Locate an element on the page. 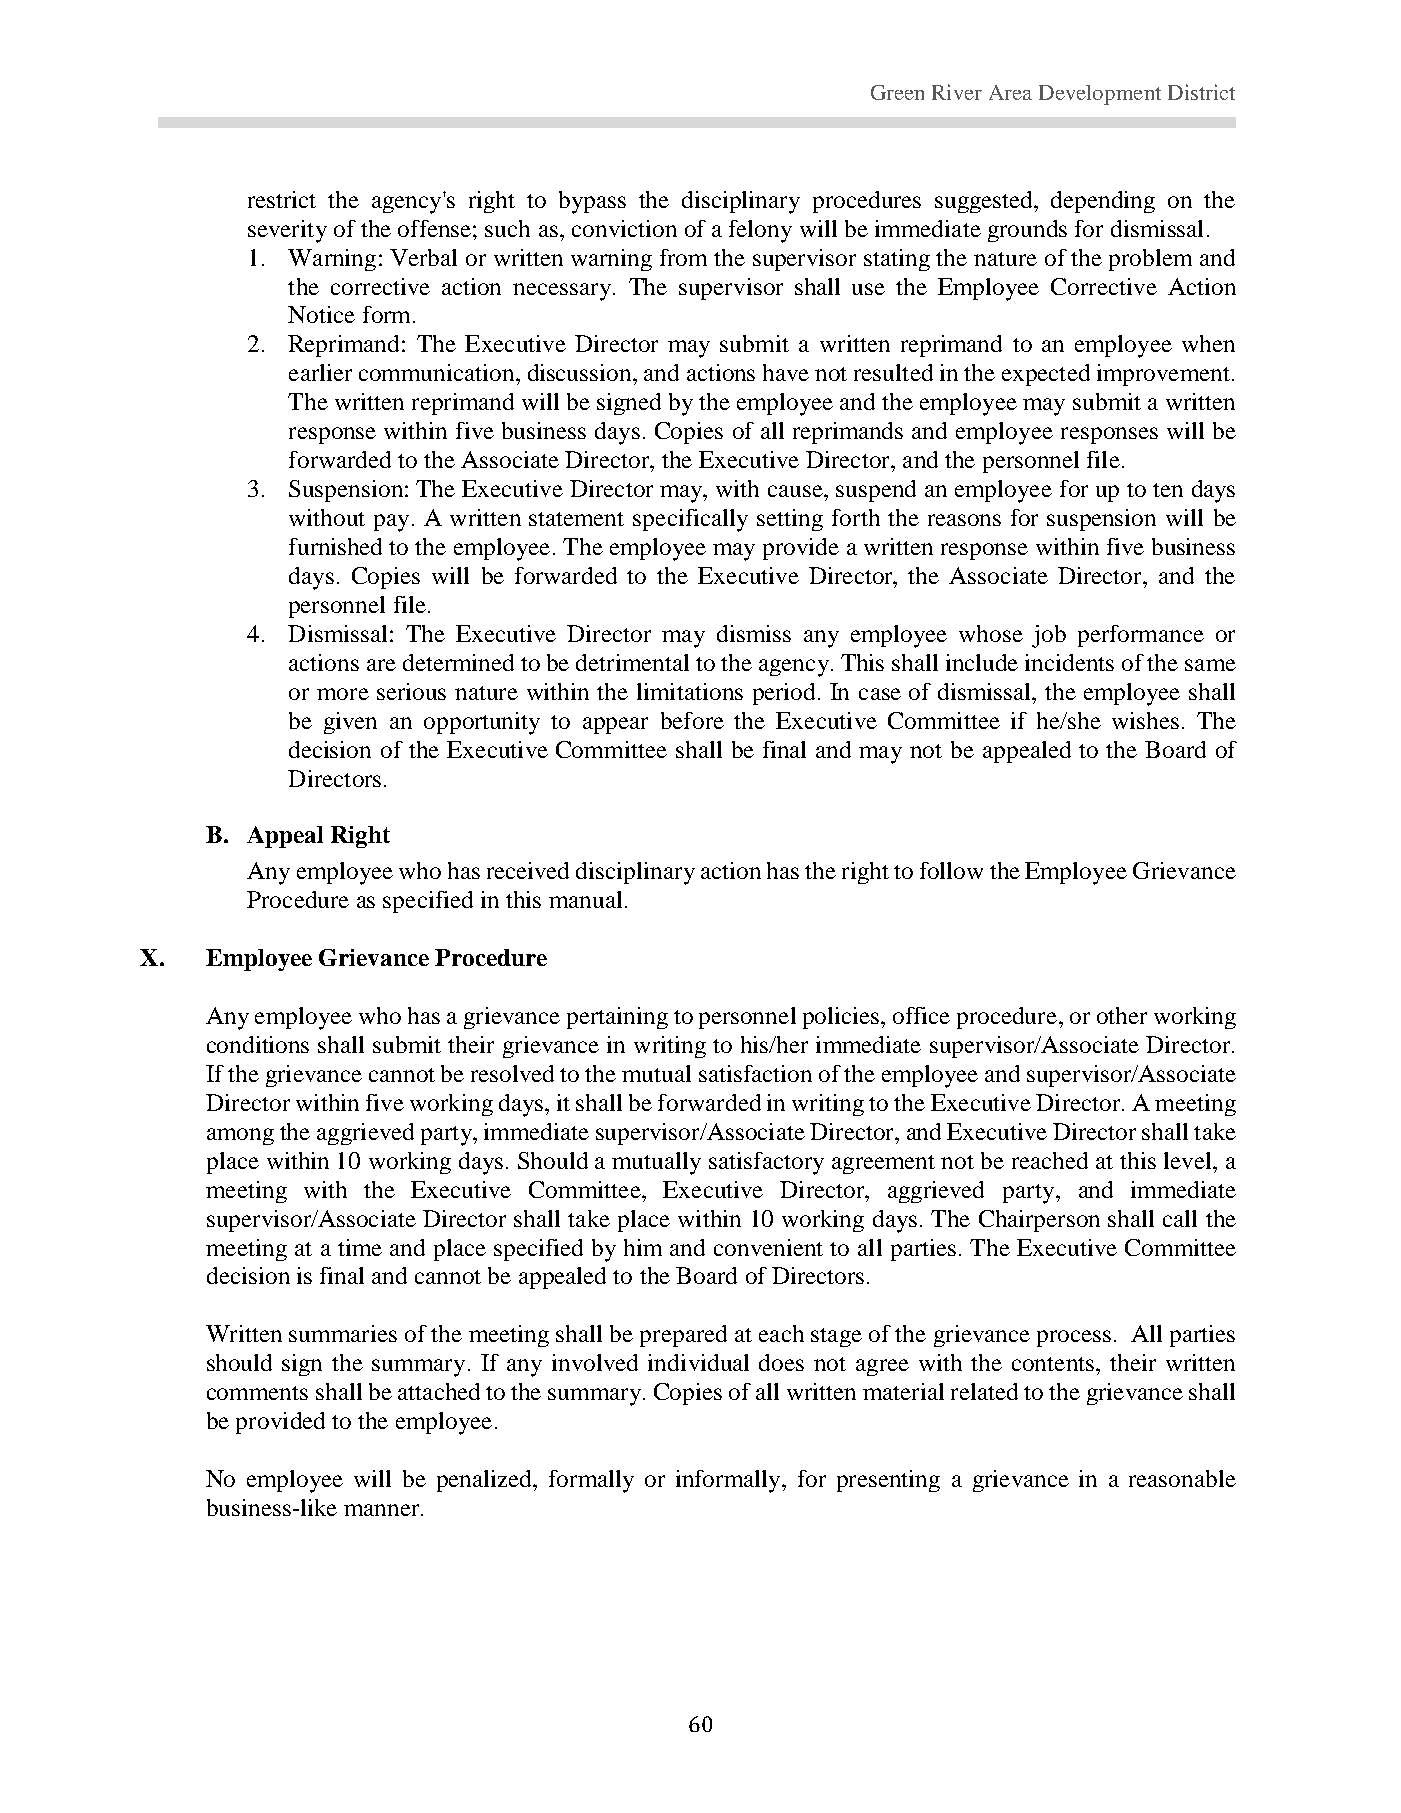 Image resolution: width=1401 pixels, height=1813 pixels. restrict is located at coordinates (282, 199).
